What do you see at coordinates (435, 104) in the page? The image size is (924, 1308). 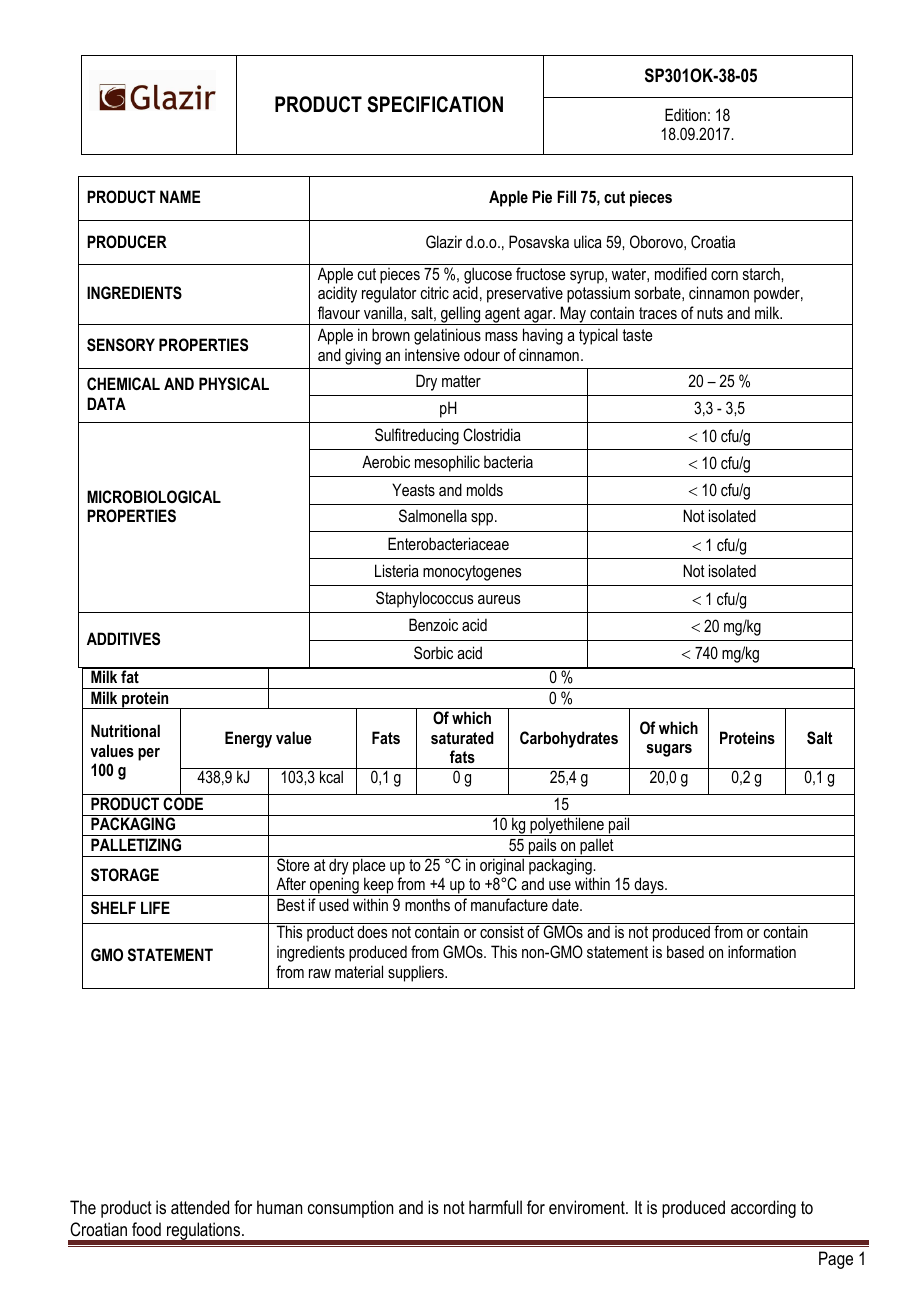 I see `SPECIFICATION` at bounding box center [435, 104].
